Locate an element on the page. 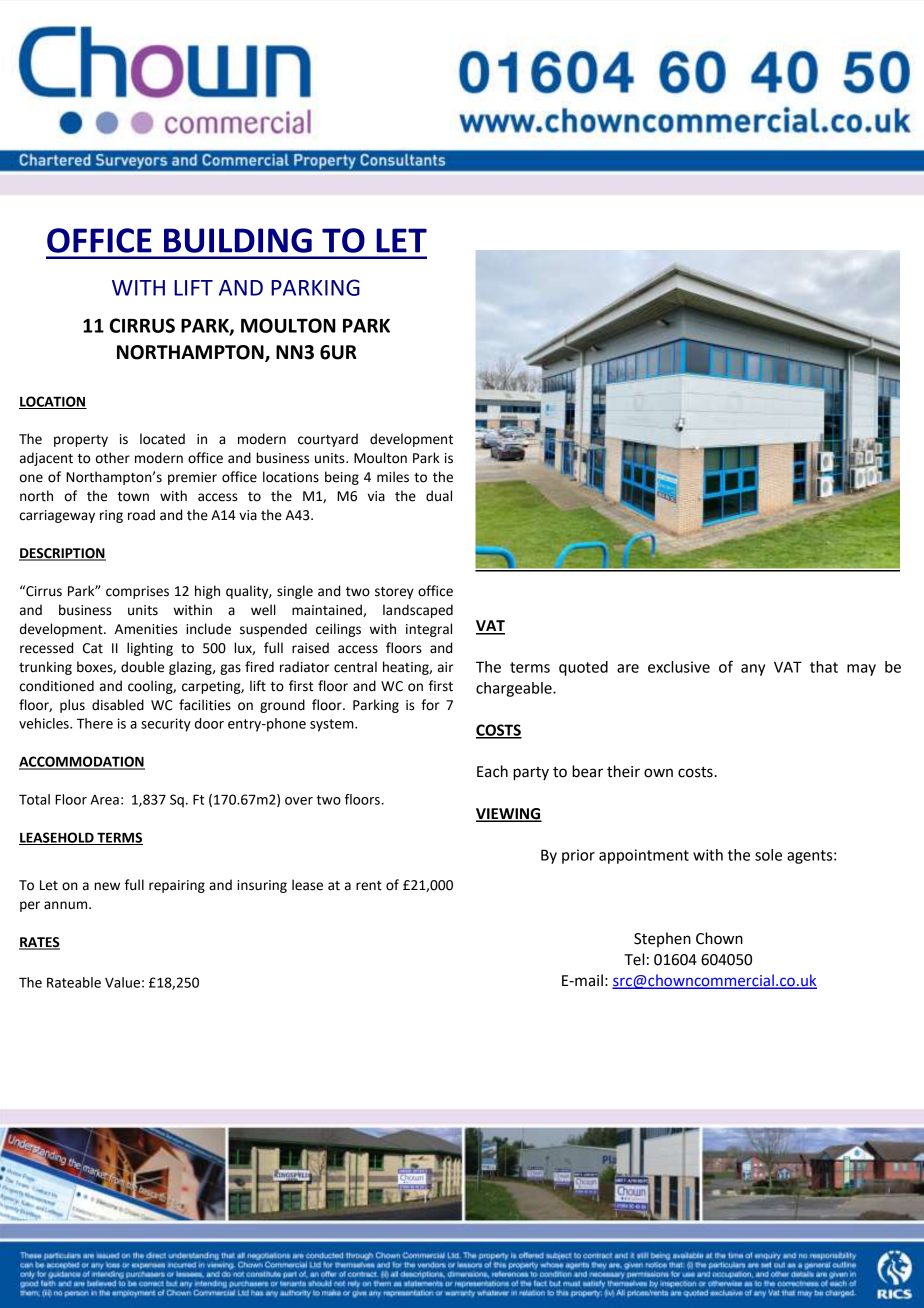 The width and height of the document is (924, 1308). being is located at coordinates (342, 478).
